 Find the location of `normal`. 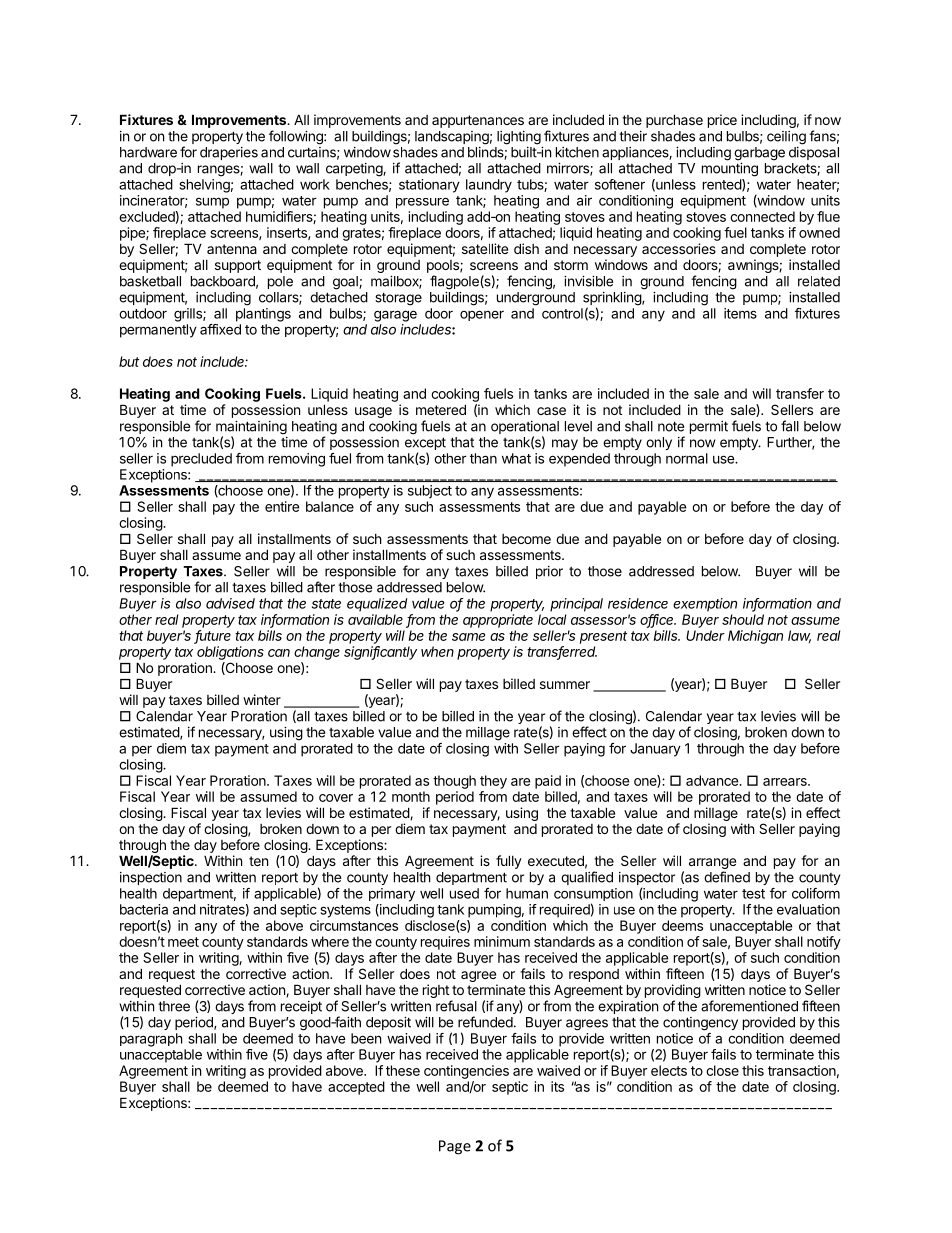

normal is located at coordinates (687, 458).
